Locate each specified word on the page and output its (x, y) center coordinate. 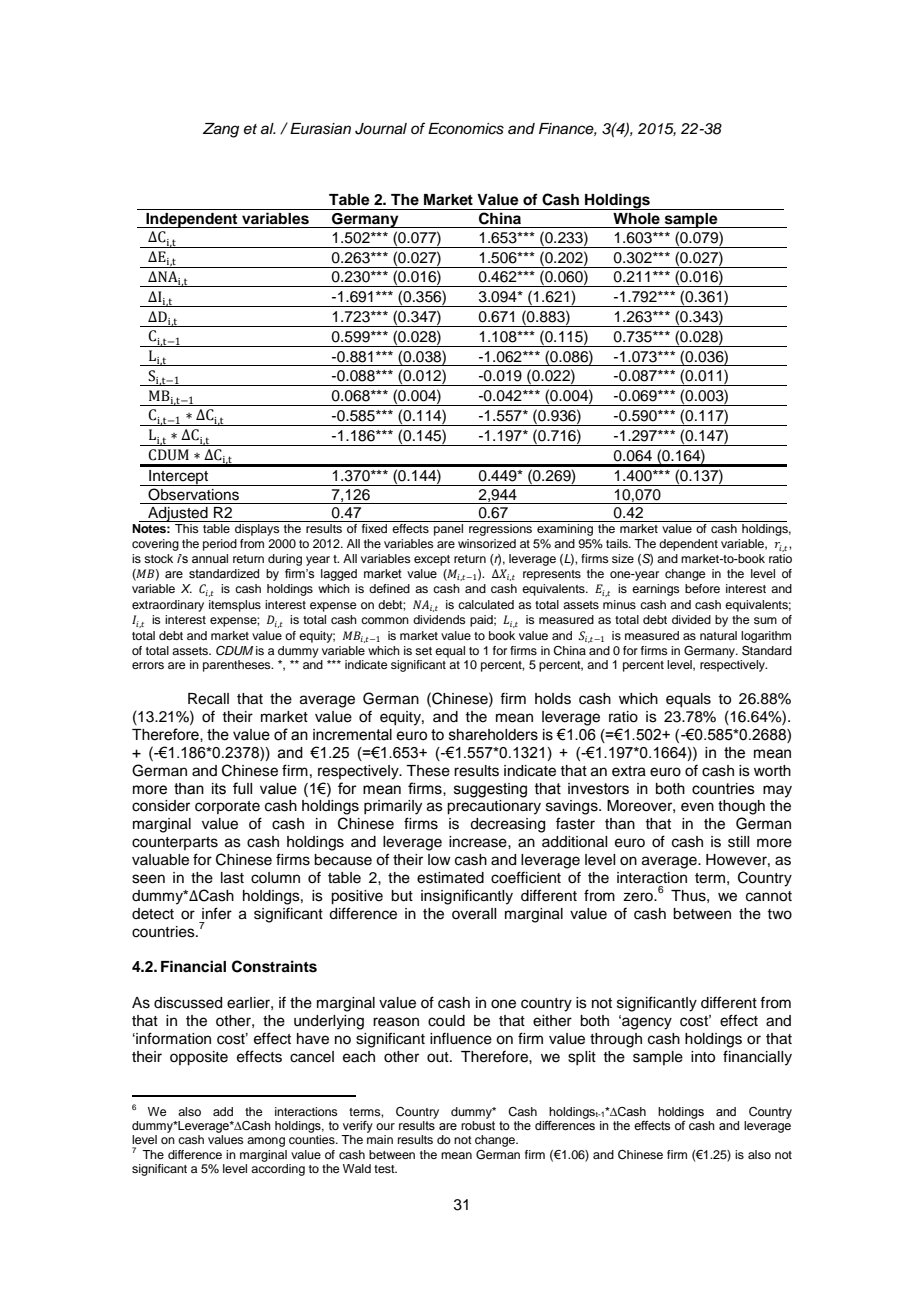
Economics (466, 129)
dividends (439, 619)
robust (478, 1125)
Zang (221, 130)
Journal (381, 129)
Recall (208, 699)
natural (718, 635)
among (266, 1142)
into (703, 1057)
